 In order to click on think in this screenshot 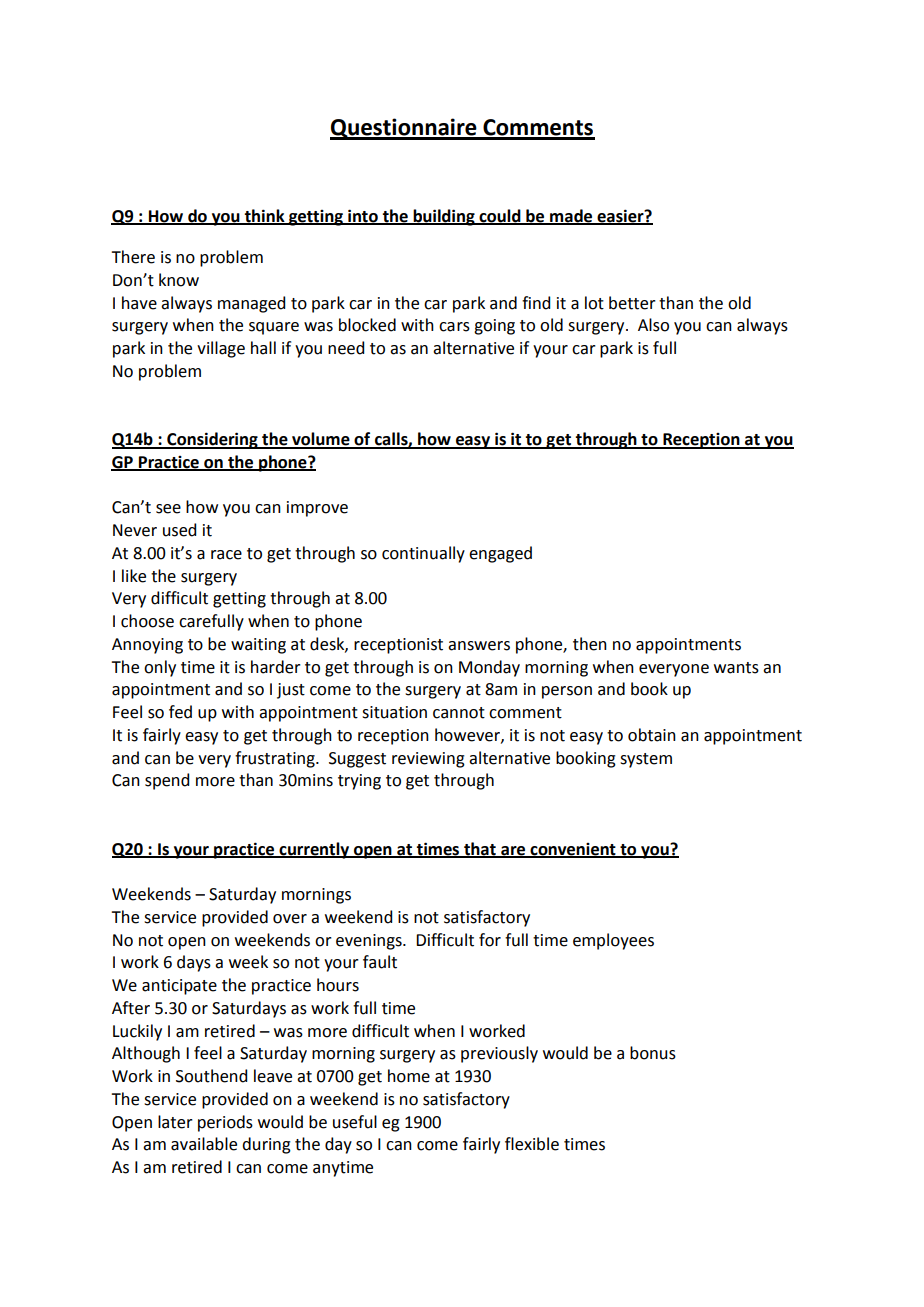, I will do `click(264, 216)`.
